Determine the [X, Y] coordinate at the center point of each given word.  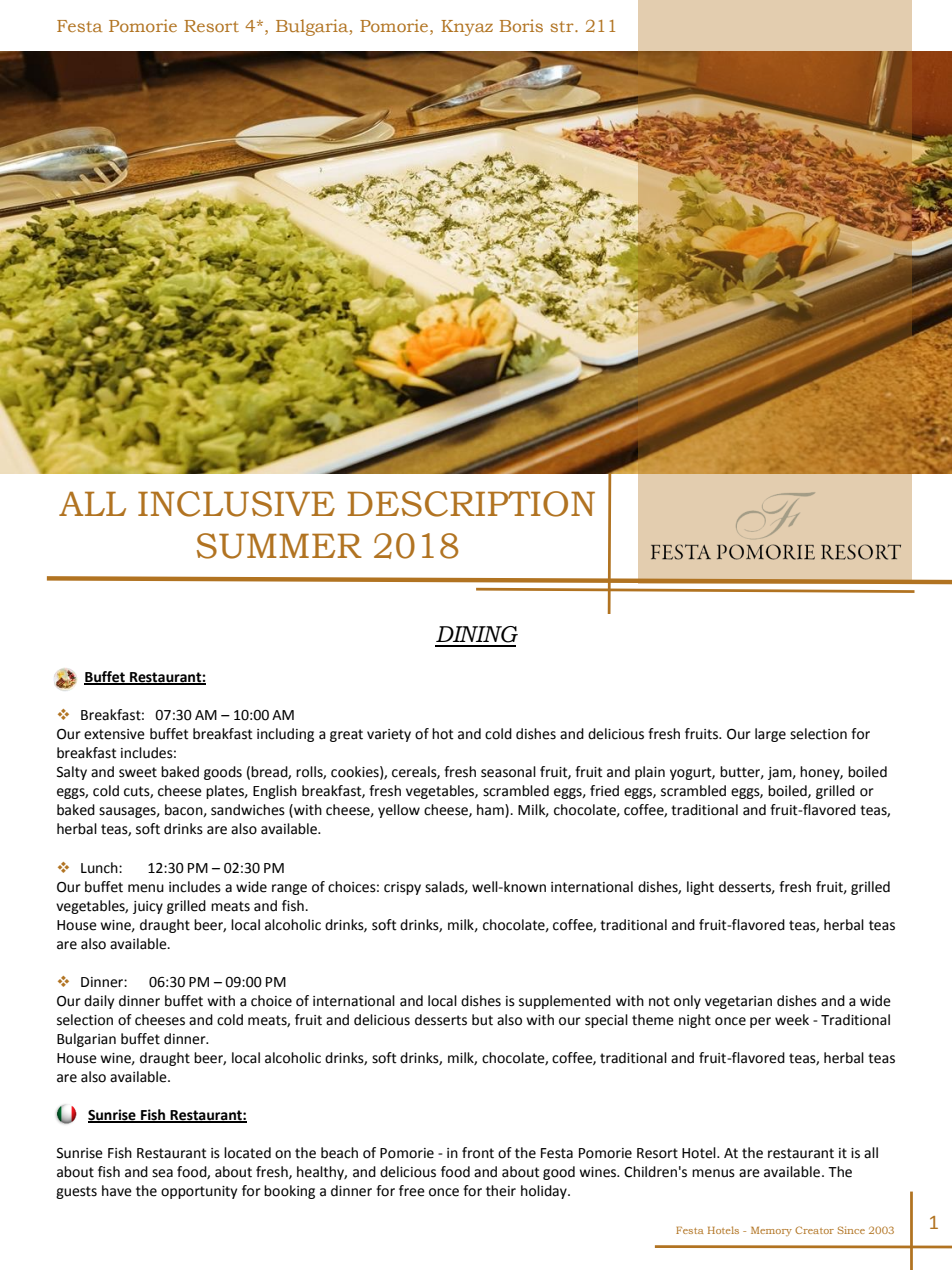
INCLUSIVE [236, 504]
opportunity [199, 1192]
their [501, 1191]
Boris [521, 25]
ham [491, 811]
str [563, 26]
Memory [771, 1231]
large [770, 735]
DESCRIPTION [471, 504]
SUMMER [279, 546]
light [700, 888]
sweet [138, 772]
